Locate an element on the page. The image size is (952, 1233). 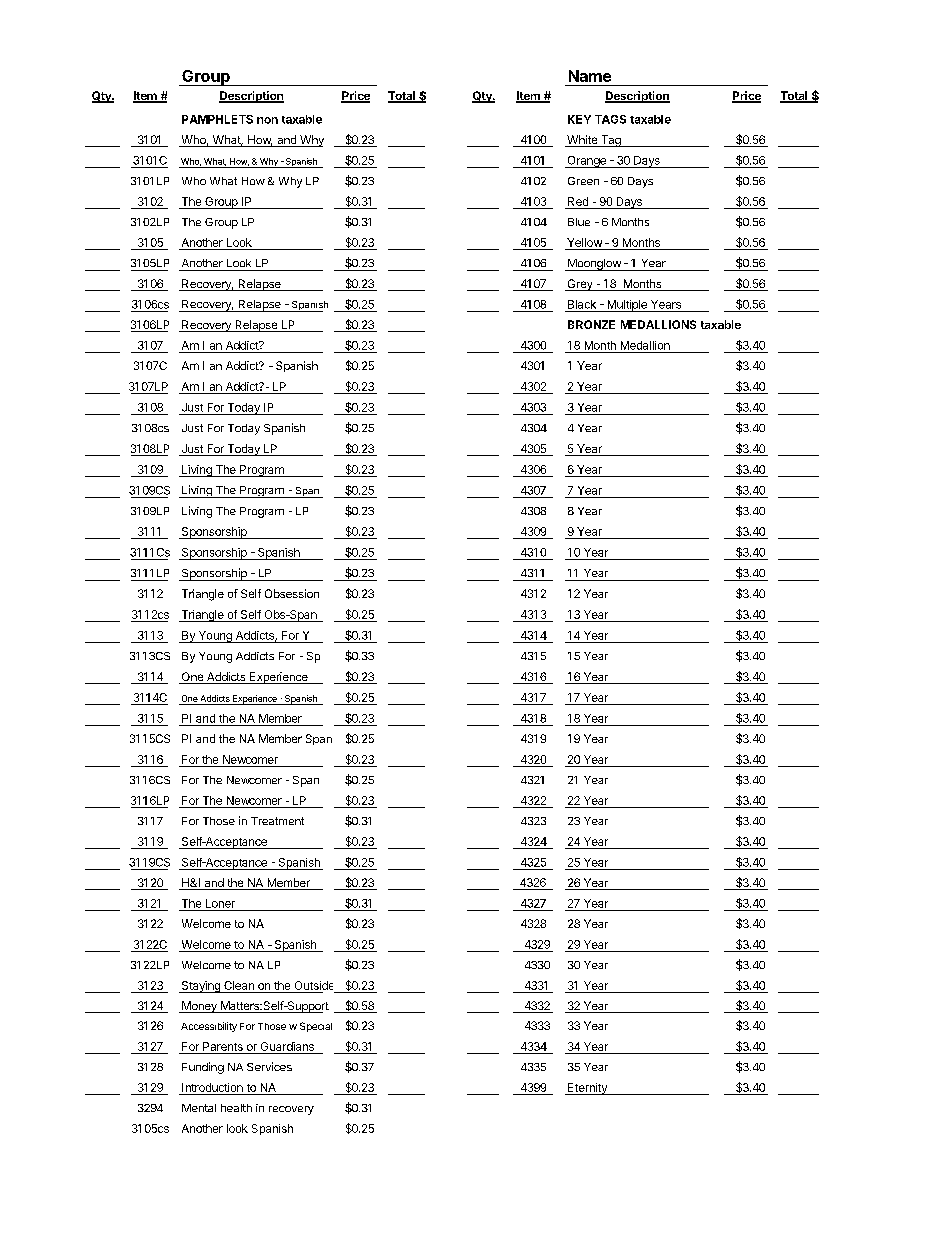
White is located at coordinates (582, 141).
